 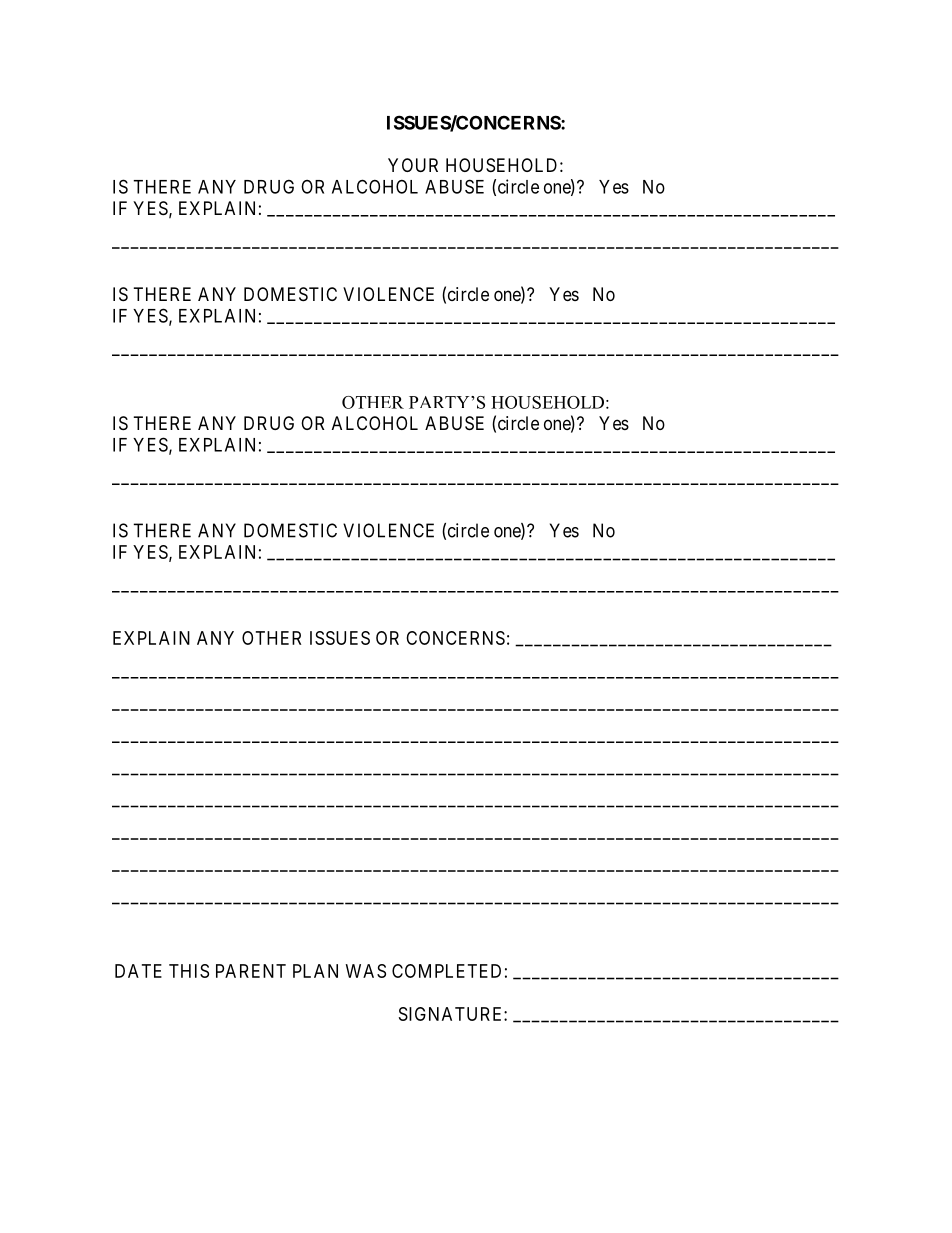 What do you see at coordinates (366, 971) in the screenshot?
I see `WAS` at bounding box center [366, 971].
